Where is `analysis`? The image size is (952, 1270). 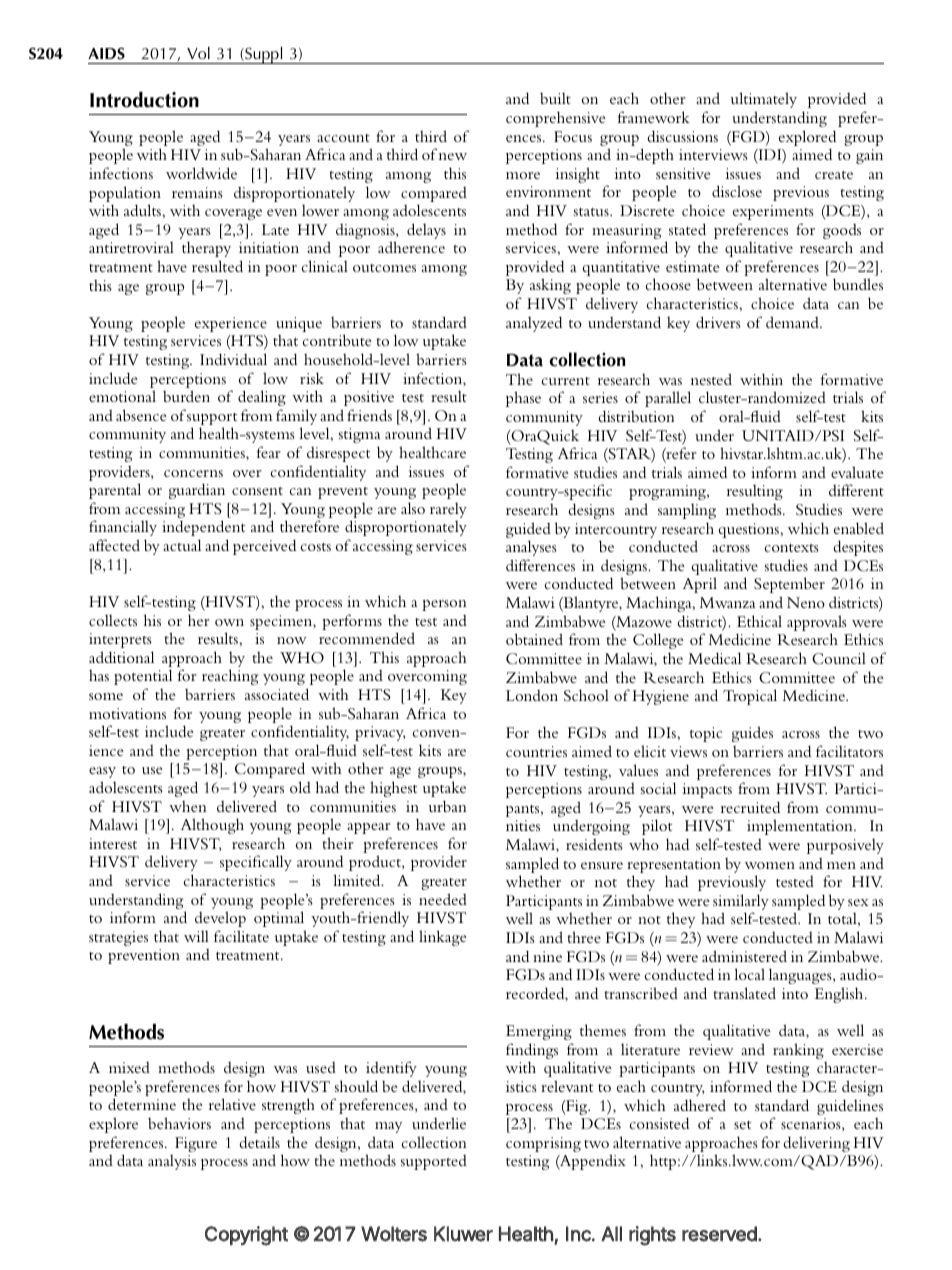
analysis is located at coordinates (172, 1162).
